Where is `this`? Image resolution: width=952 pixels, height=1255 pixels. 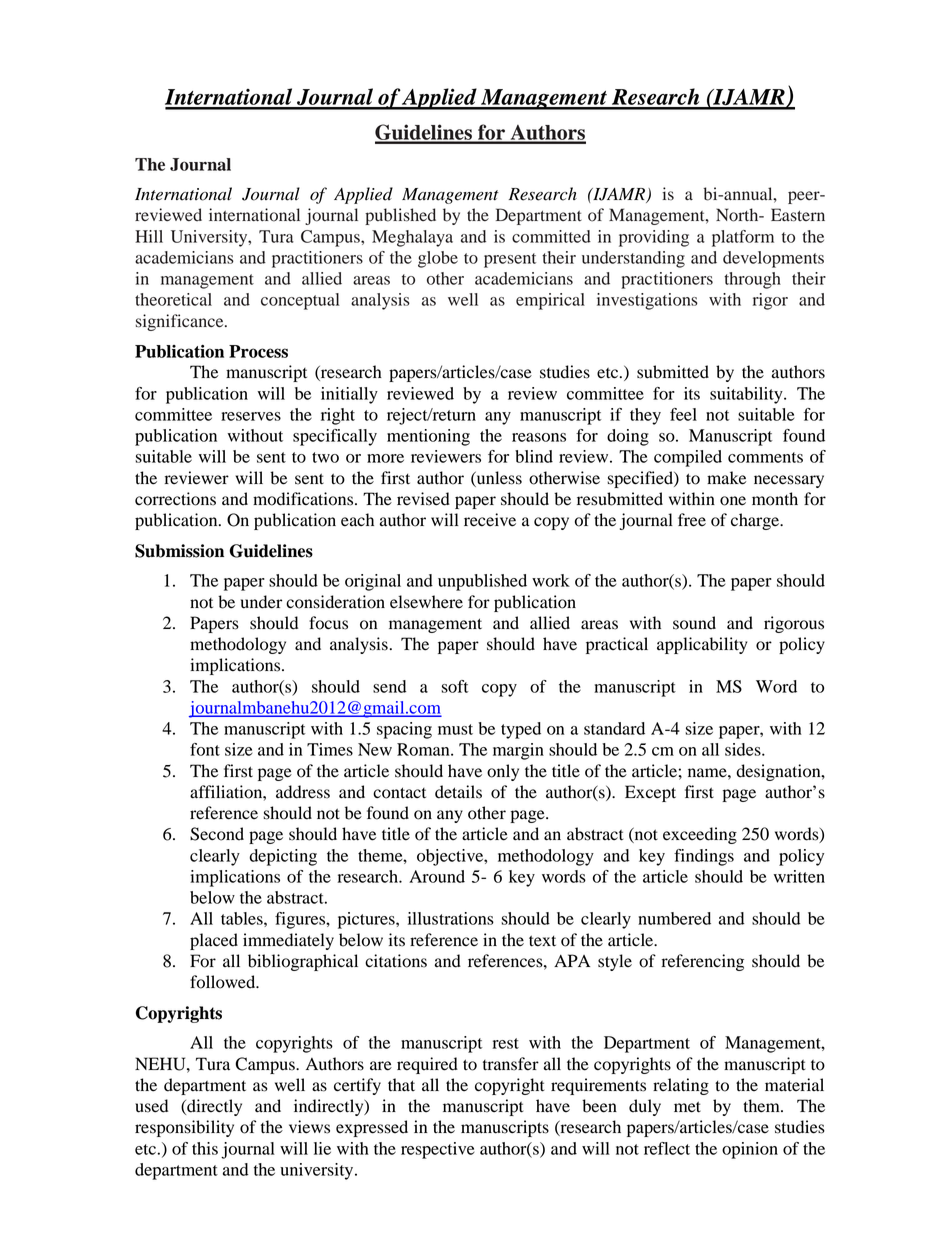 this is located at coordinates (205, 1148).
